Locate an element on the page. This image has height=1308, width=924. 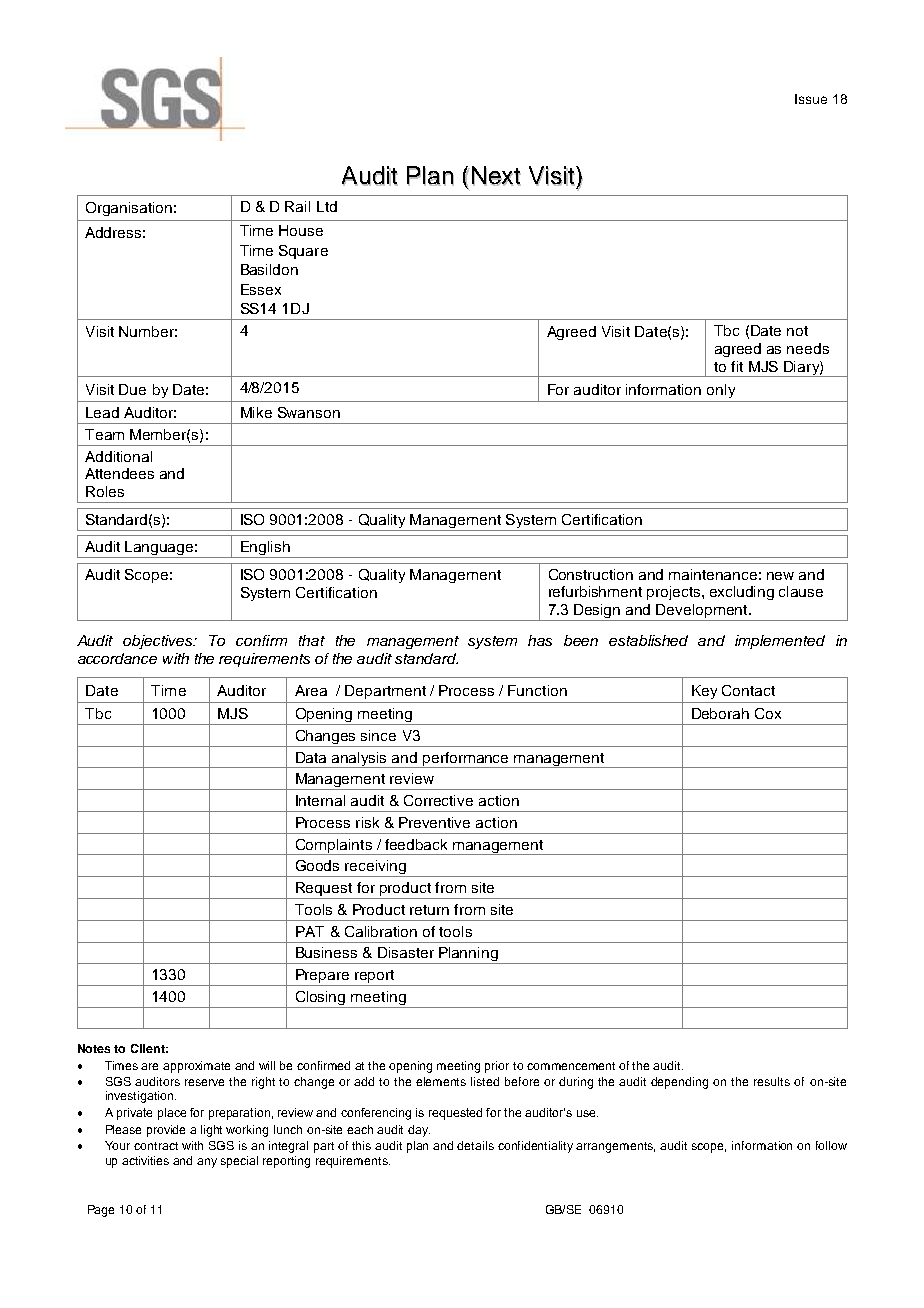
Rail is located at coordinates (297, 206).
